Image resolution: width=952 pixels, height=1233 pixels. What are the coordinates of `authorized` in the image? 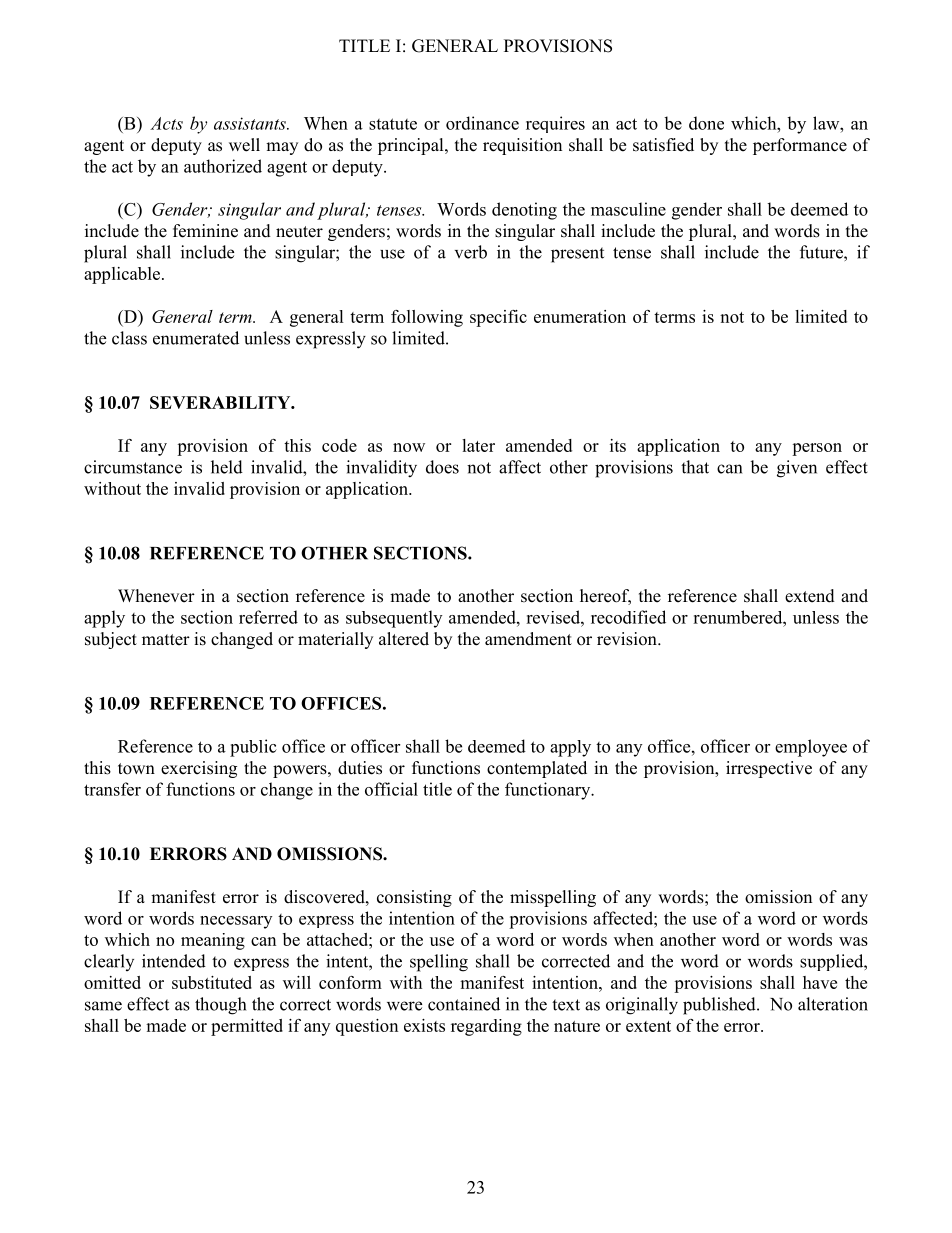 It's located at (223, 166).
